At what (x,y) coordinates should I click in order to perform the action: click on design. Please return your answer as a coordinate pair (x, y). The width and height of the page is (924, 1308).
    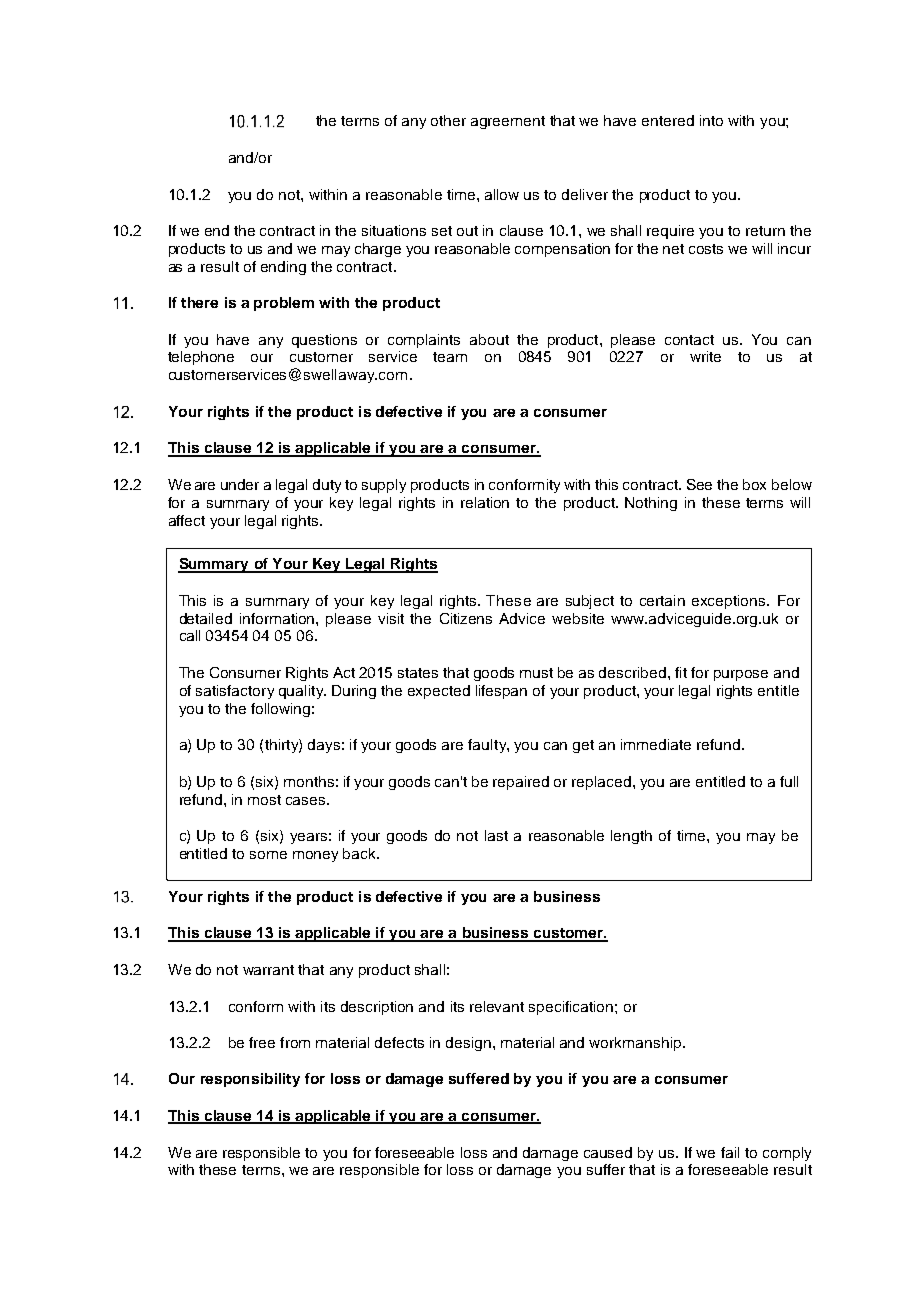
    Looking at the image, I should click on (468, 1044).
